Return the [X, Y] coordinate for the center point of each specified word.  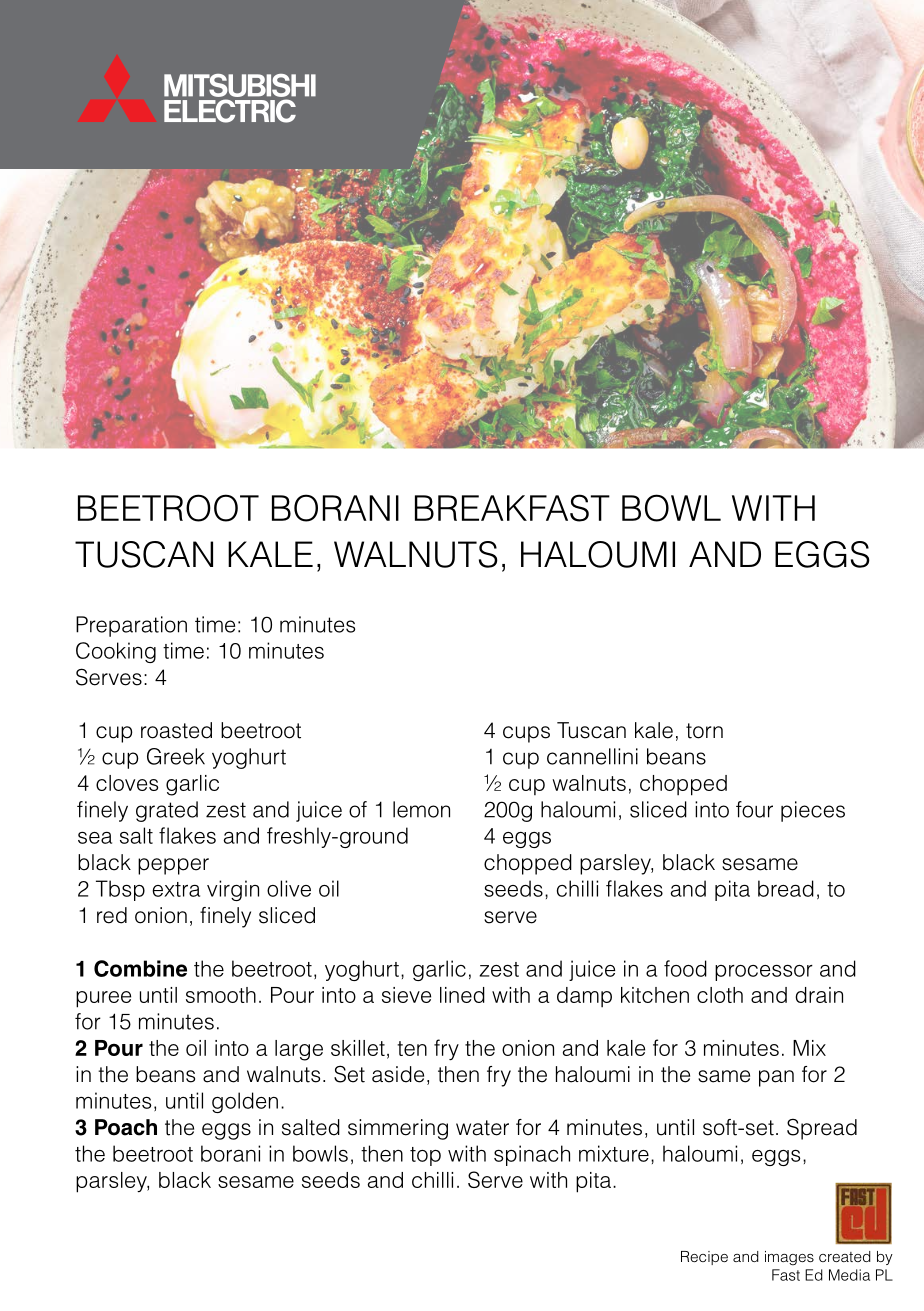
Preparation [131, 626]
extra [176, 889]
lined [462, 995]
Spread [822, 1129]
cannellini [592, 756]
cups [526, 734]
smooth [221, 995]
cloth [720, 995]
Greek [176, 756]
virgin [233, 890]
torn [704, 731]
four [754, 809]
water [482, 1128]
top [425, 1156]
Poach [126, 1127]
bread [786, 888]
